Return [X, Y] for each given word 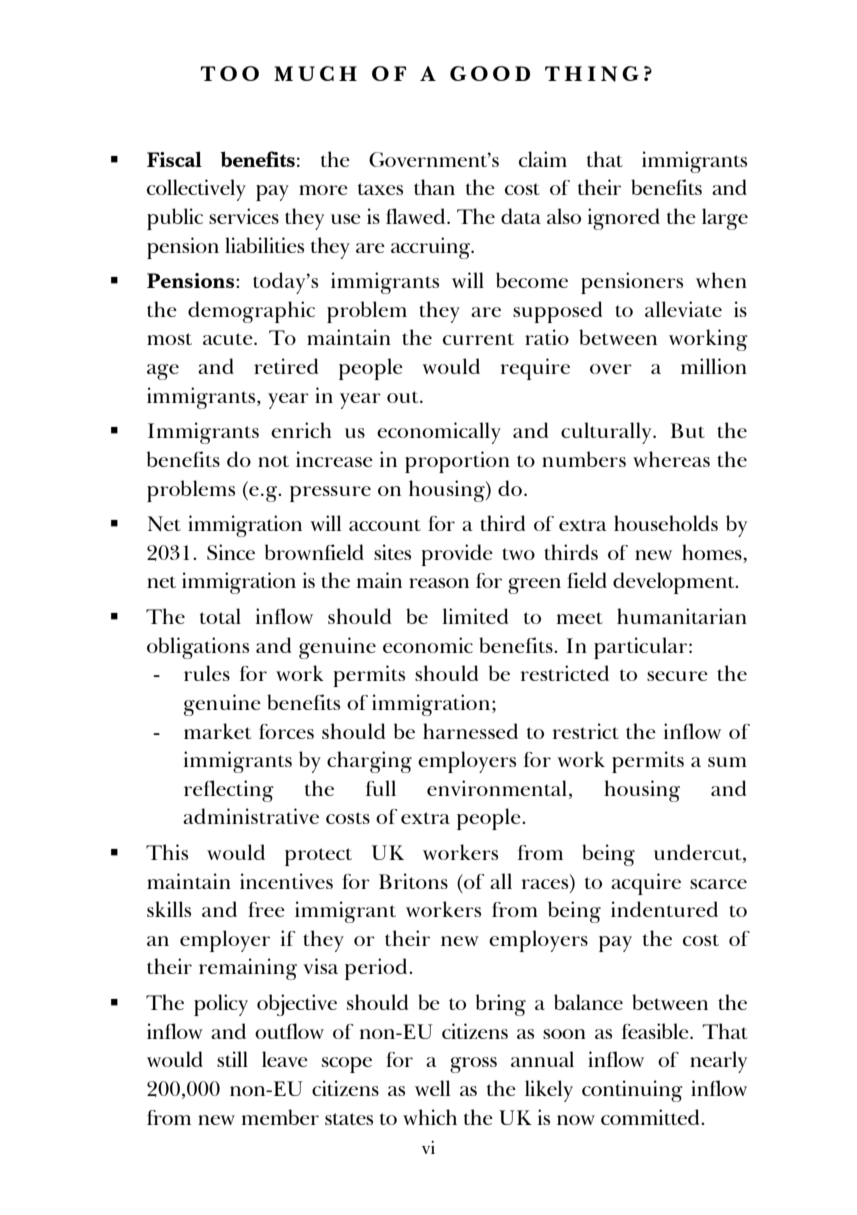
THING [592, 74]
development [675, 583]
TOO [229, 73]
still [232, 1059]
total [220, 616]
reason [439, 583]
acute [229, 339]
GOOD [490, 73]
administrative [251, 816]
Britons [413, 881]
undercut [699, 853]
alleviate [683, 309]
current [478, 339]
